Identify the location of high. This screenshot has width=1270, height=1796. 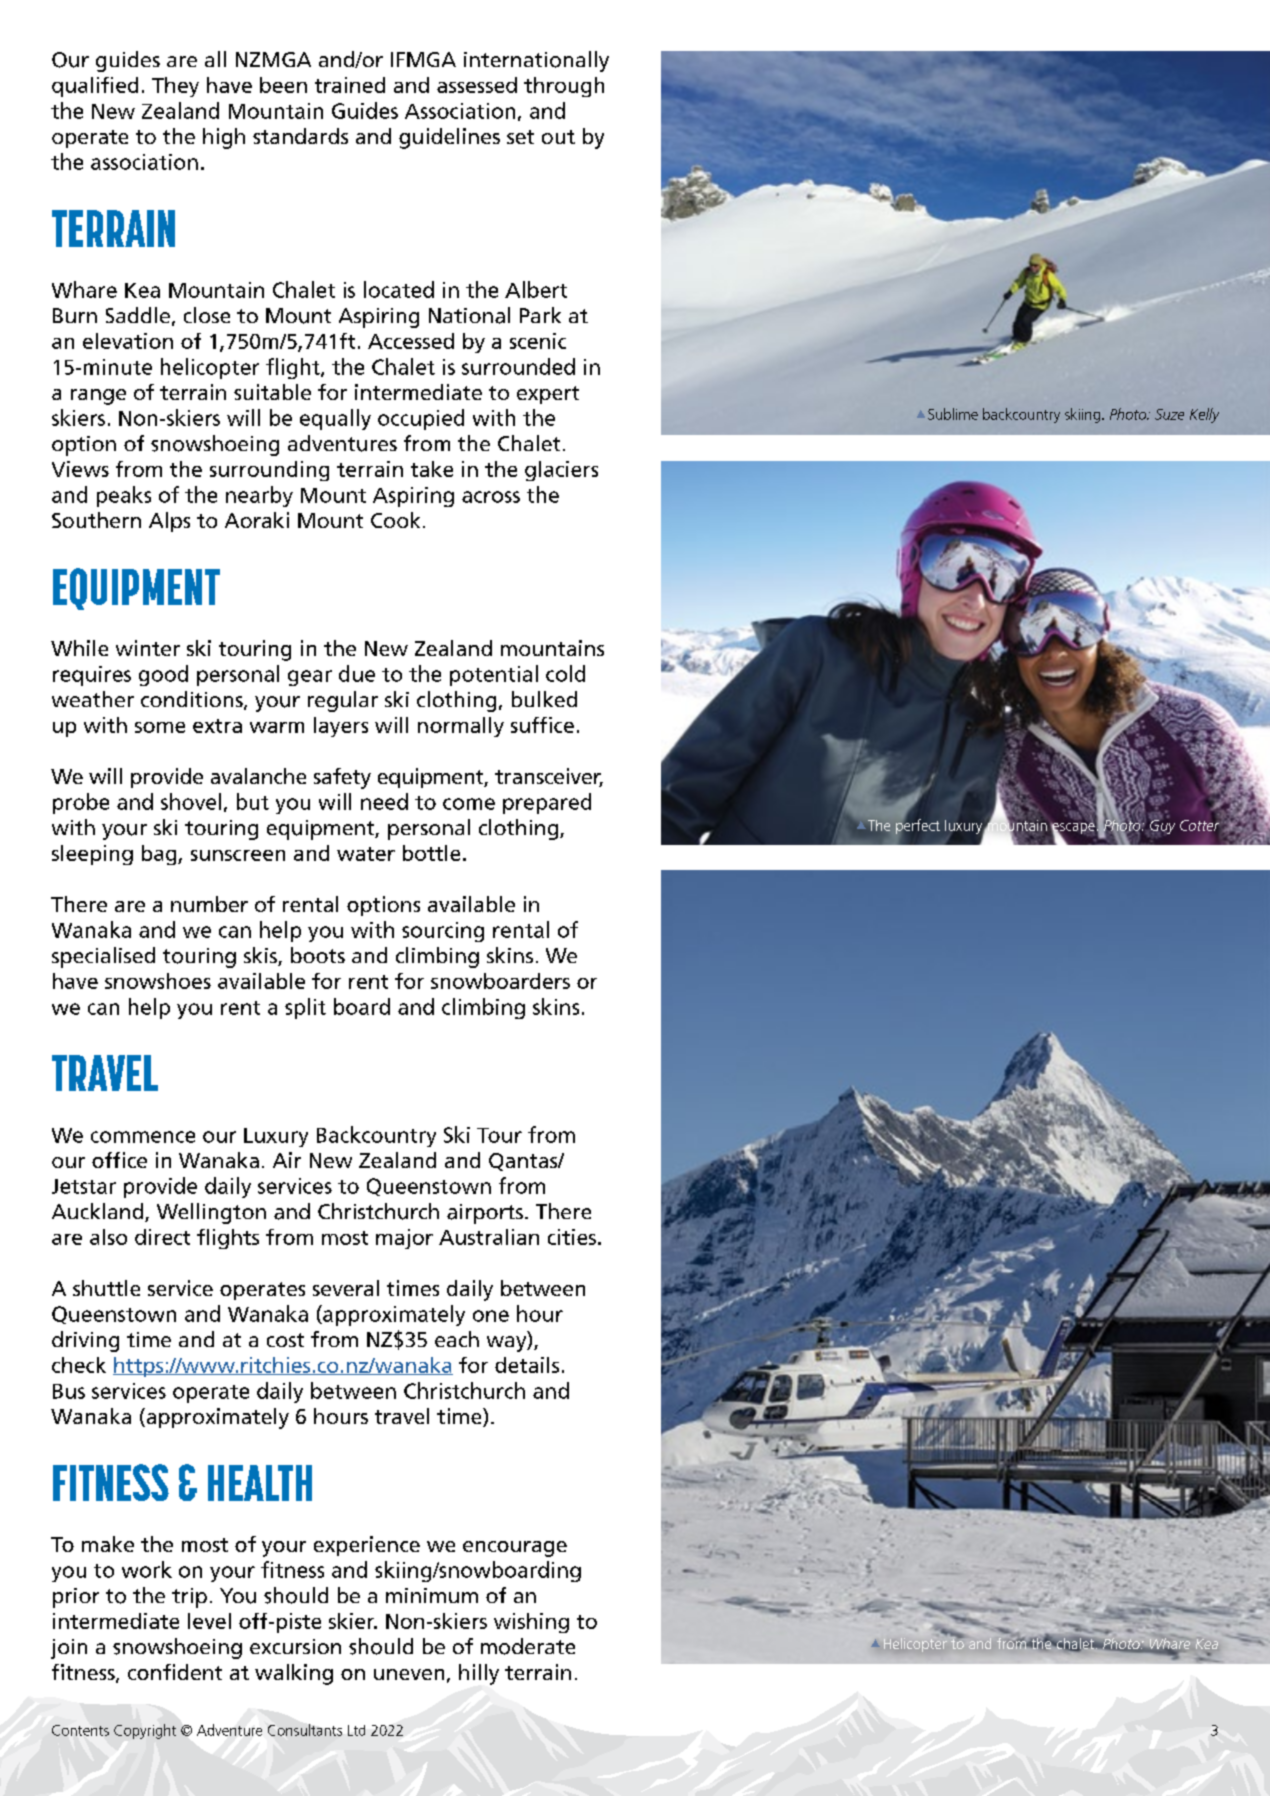
(224, 138).
